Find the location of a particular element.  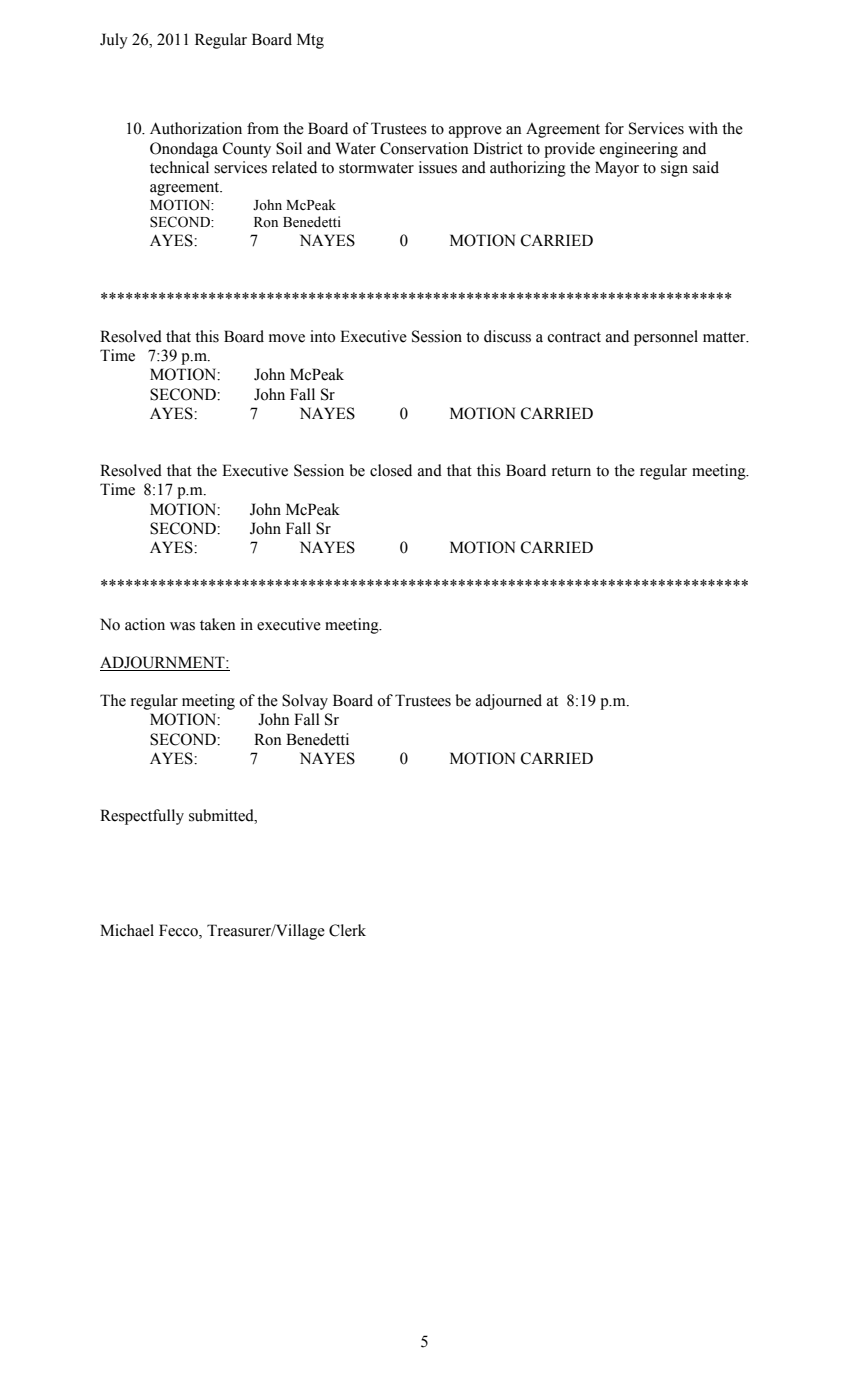

Michael is located at coordinates (127, 930).
